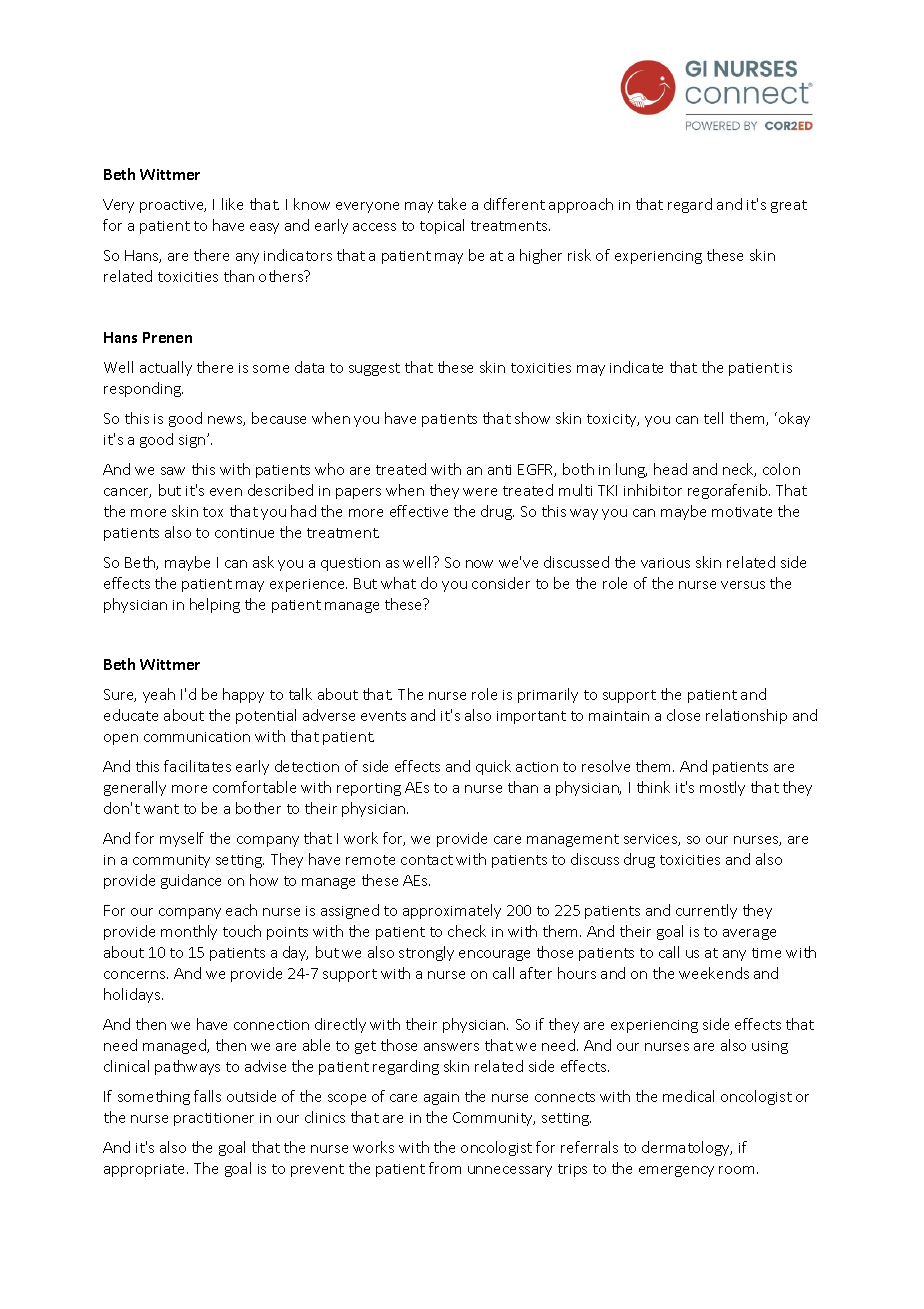 The image size is (924, 1309). What do you see at coordinates (493, 767) in the image?
I see `quick` at bounding box center [493, 767].
